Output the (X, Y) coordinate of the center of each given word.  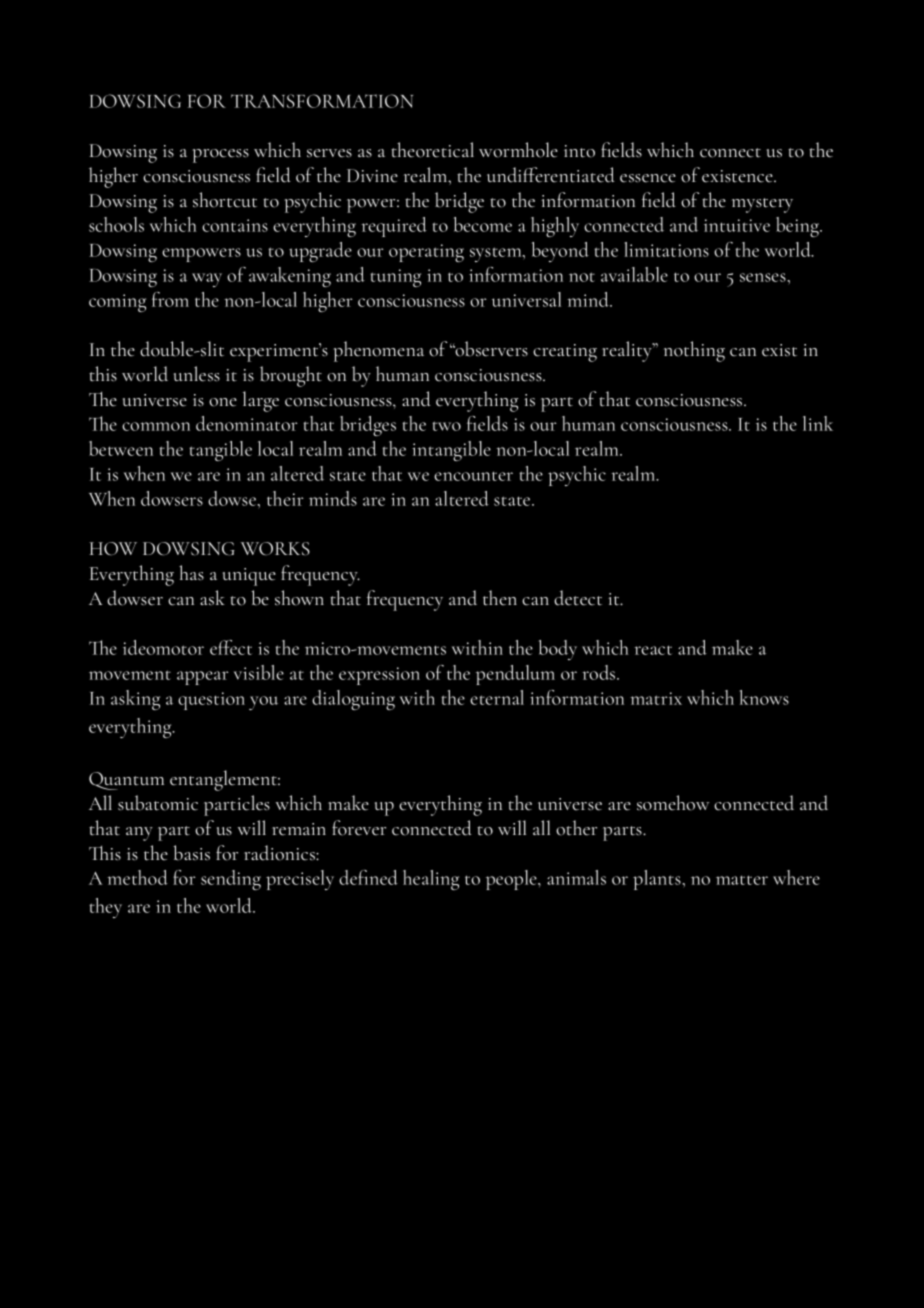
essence (648, 178)
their (285, 498)
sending (231, 880)
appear (203, 678)
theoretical (432, 150)
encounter (473, 476)
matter (742, 880)
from (170, 299)
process (220, 156)
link (818, 423)
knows (764, 697)
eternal (497, 697)
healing (431, 880)
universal (526, 299)
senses (764, 277)
